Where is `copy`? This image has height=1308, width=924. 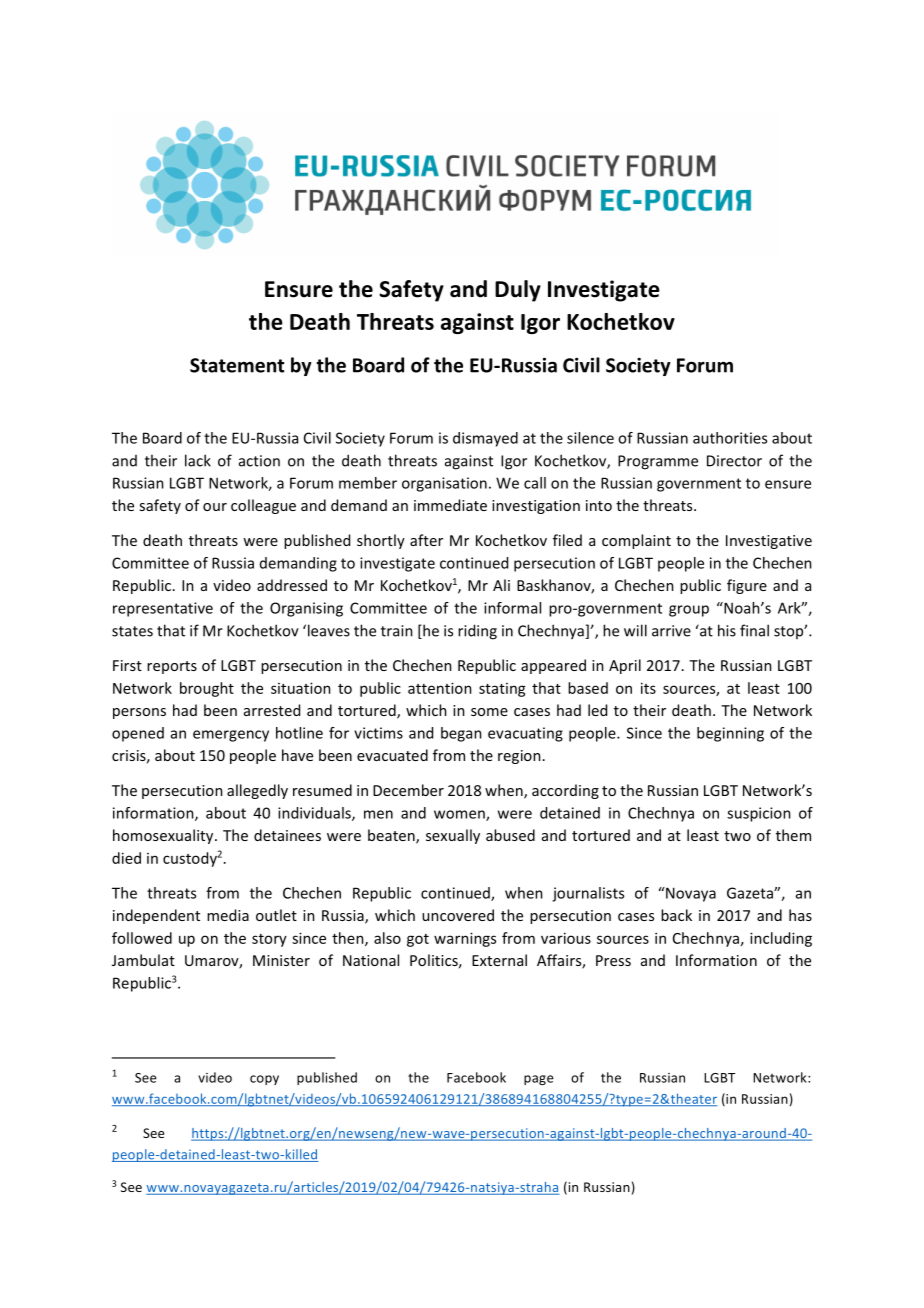 copy is located at coordinates (264, 1080).
